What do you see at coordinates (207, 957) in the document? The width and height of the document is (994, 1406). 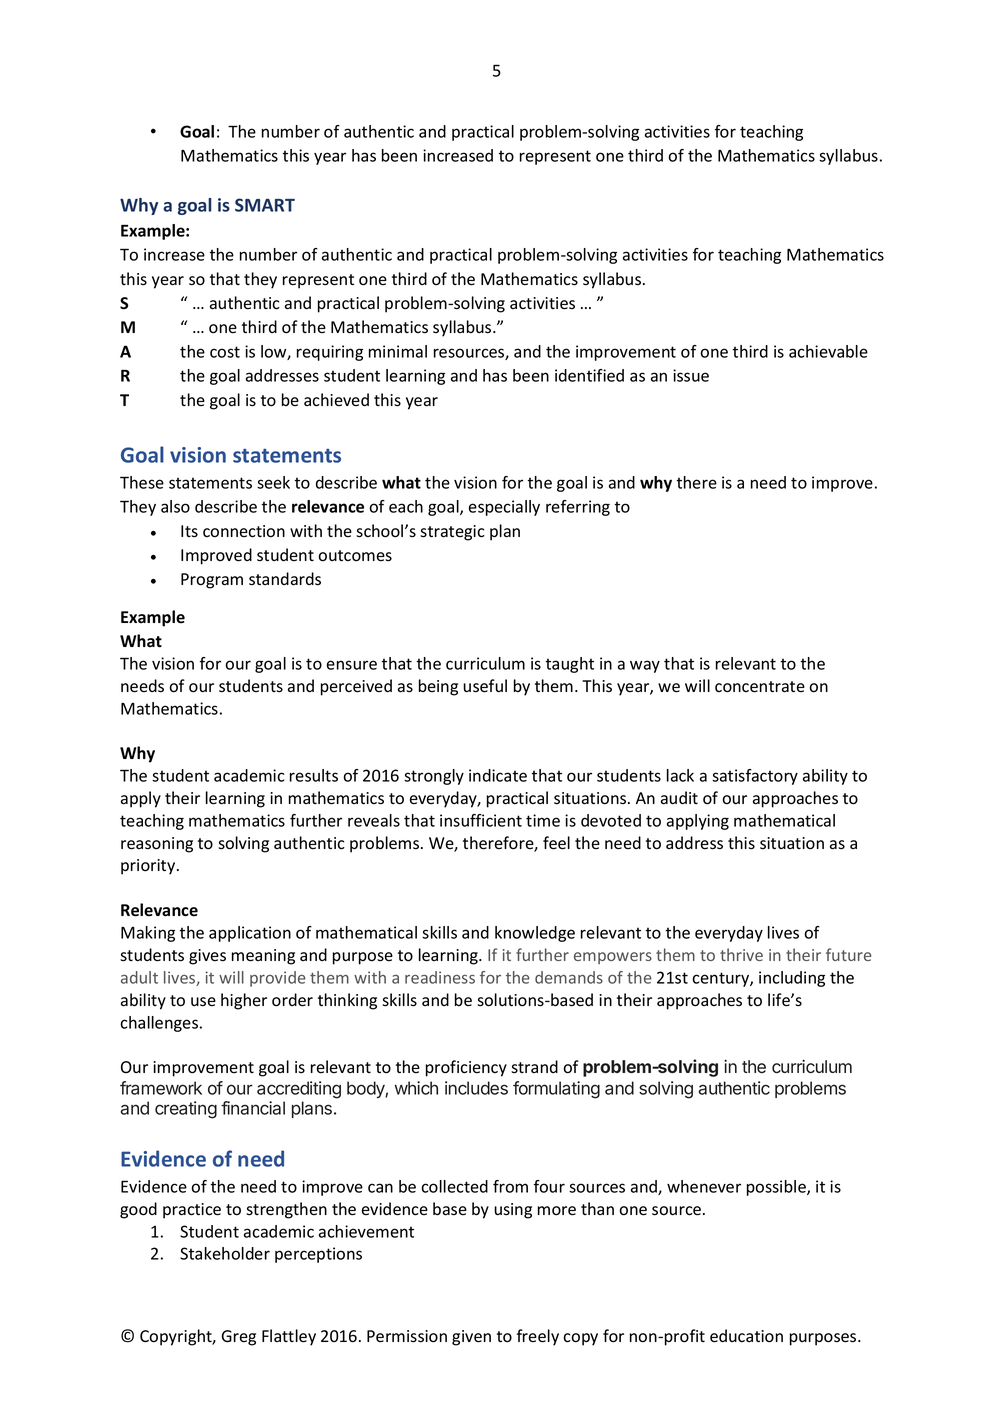 I see `gives` at bounding box center [207, 957].
